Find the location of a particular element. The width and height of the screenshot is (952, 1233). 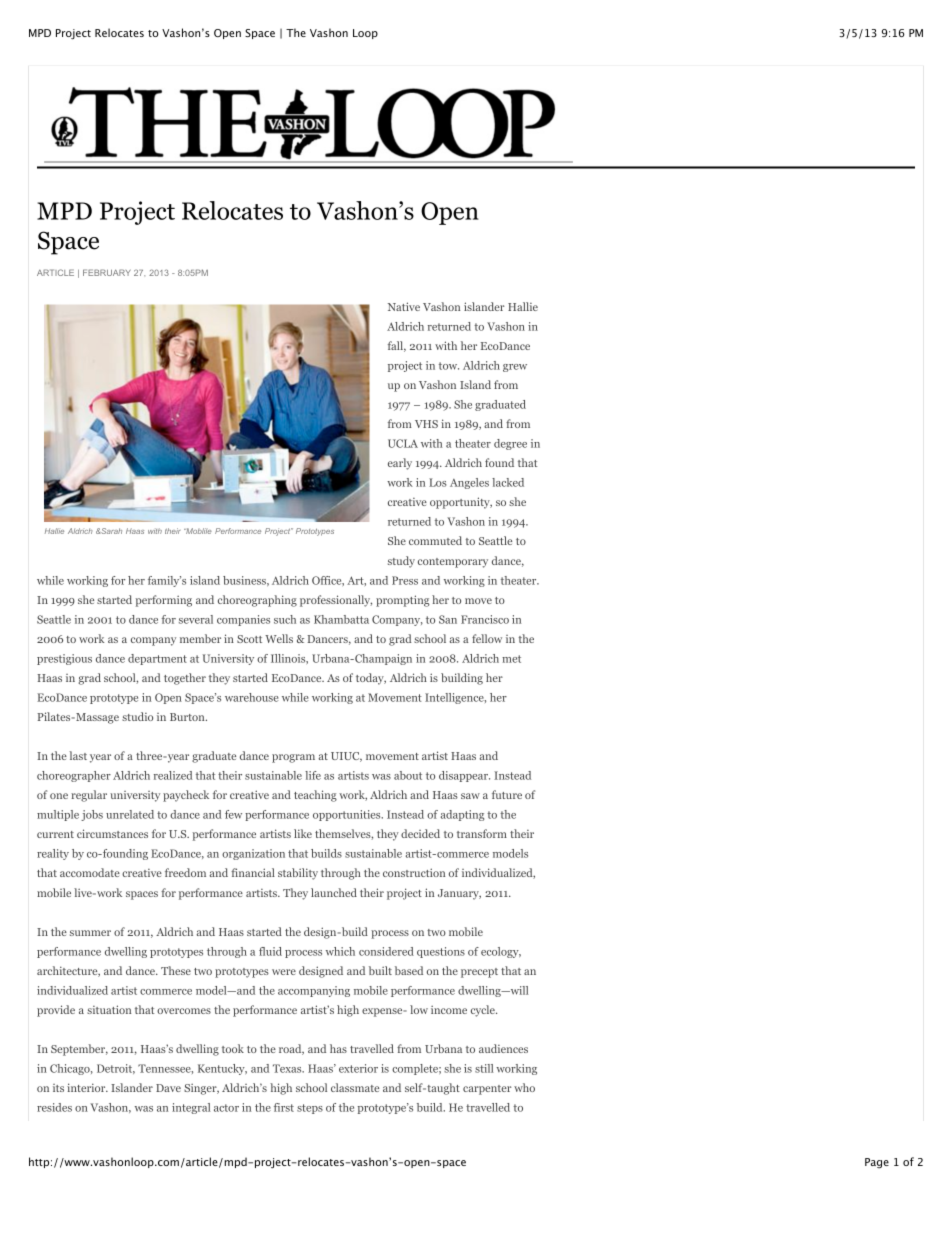

integral is located at coordinates (191, 1108).
